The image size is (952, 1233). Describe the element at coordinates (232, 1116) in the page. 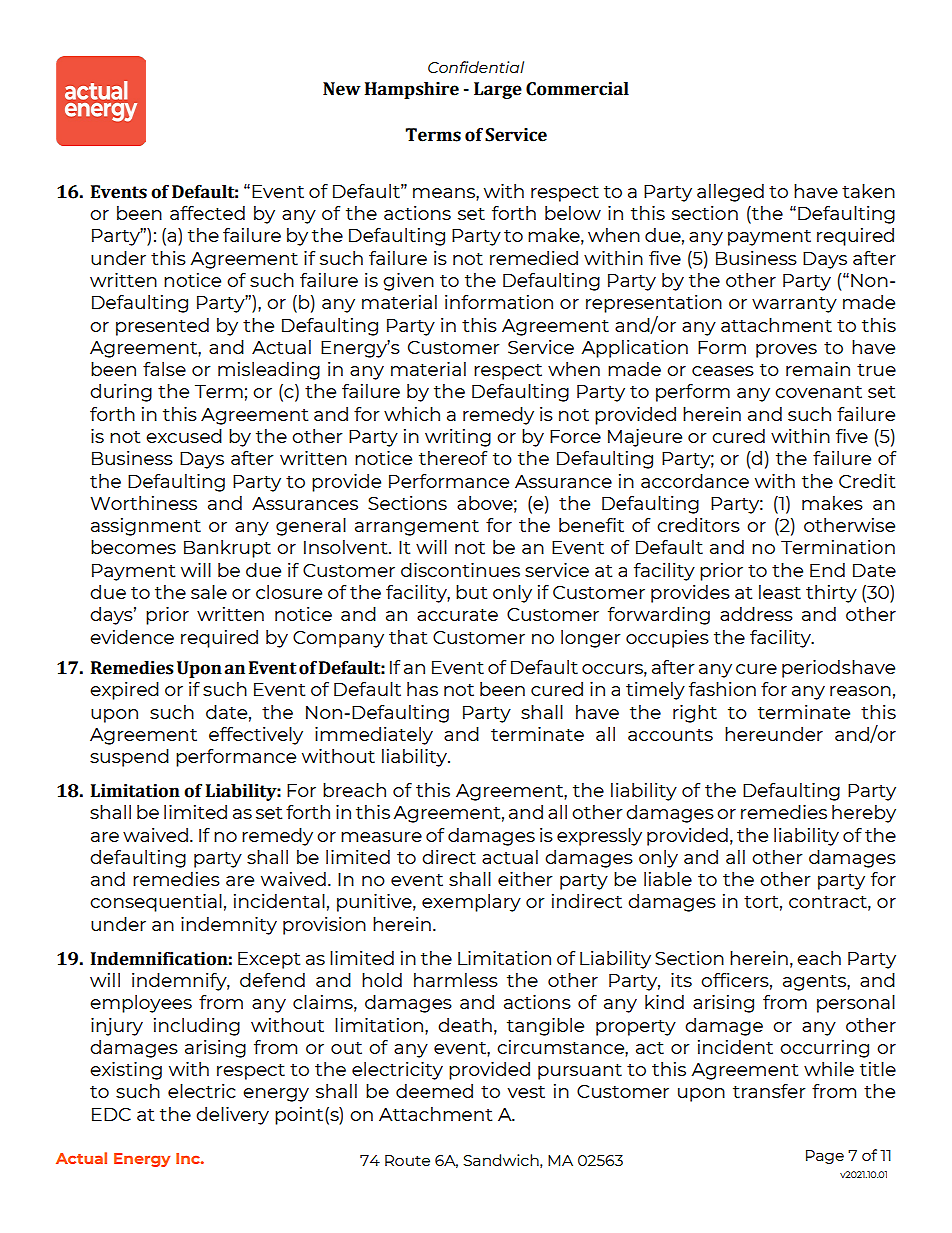

I see `delivery` at that location.
